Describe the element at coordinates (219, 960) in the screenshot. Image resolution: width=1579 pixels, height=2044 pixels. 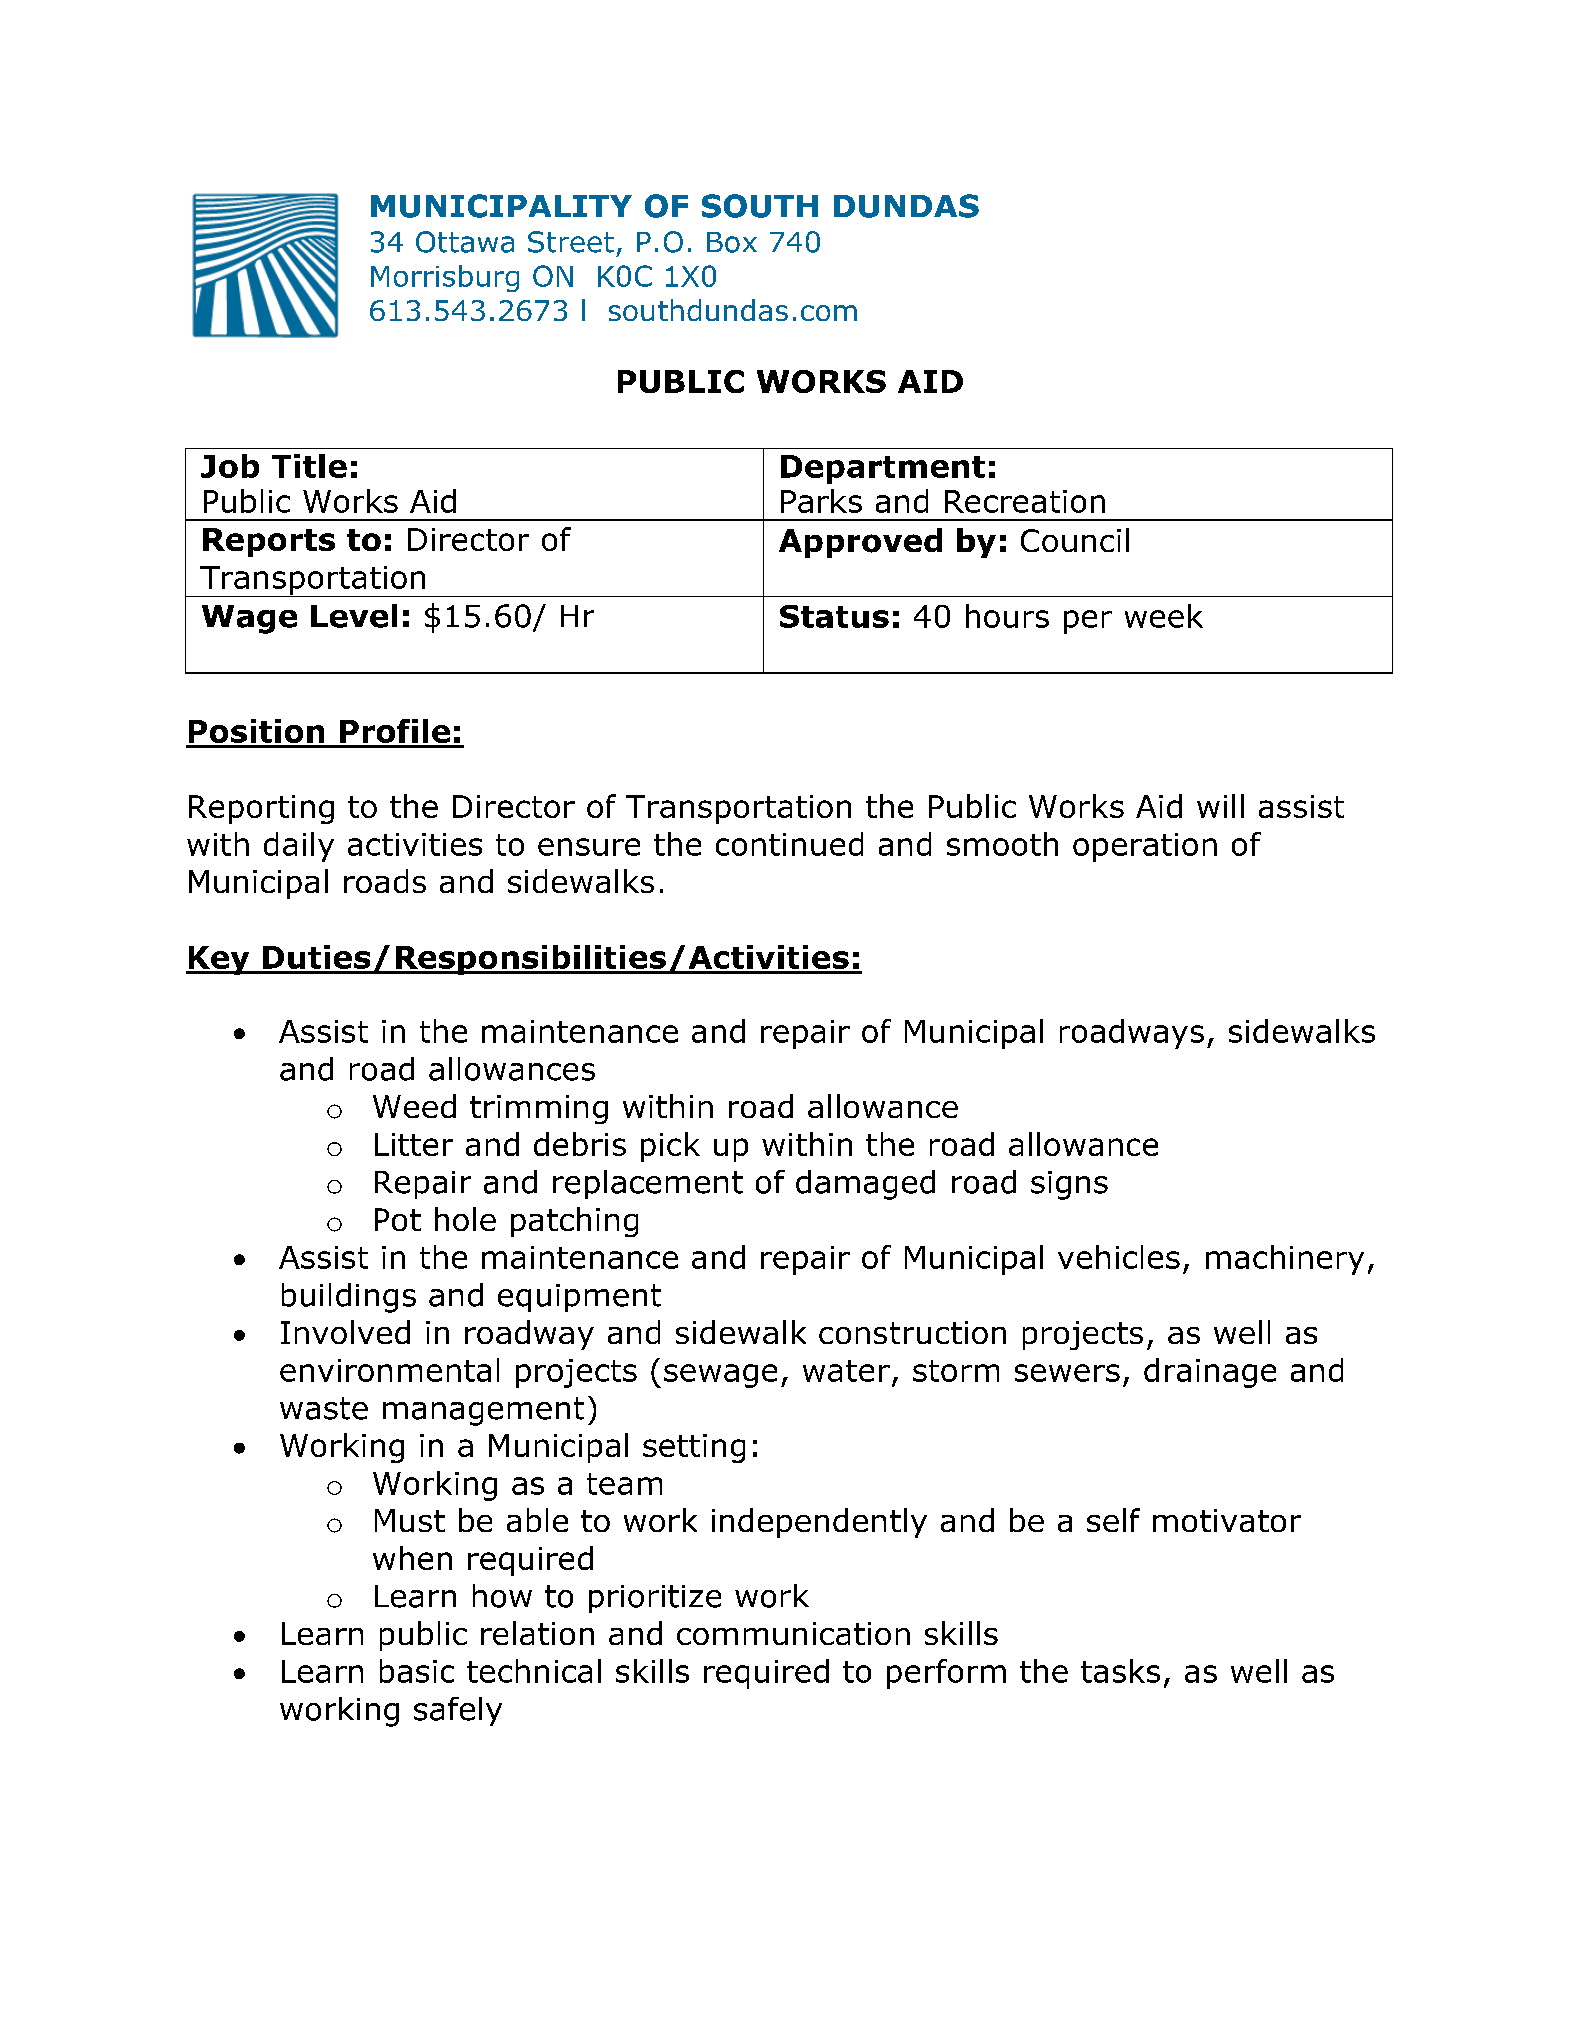
I see `Key` at that location.
